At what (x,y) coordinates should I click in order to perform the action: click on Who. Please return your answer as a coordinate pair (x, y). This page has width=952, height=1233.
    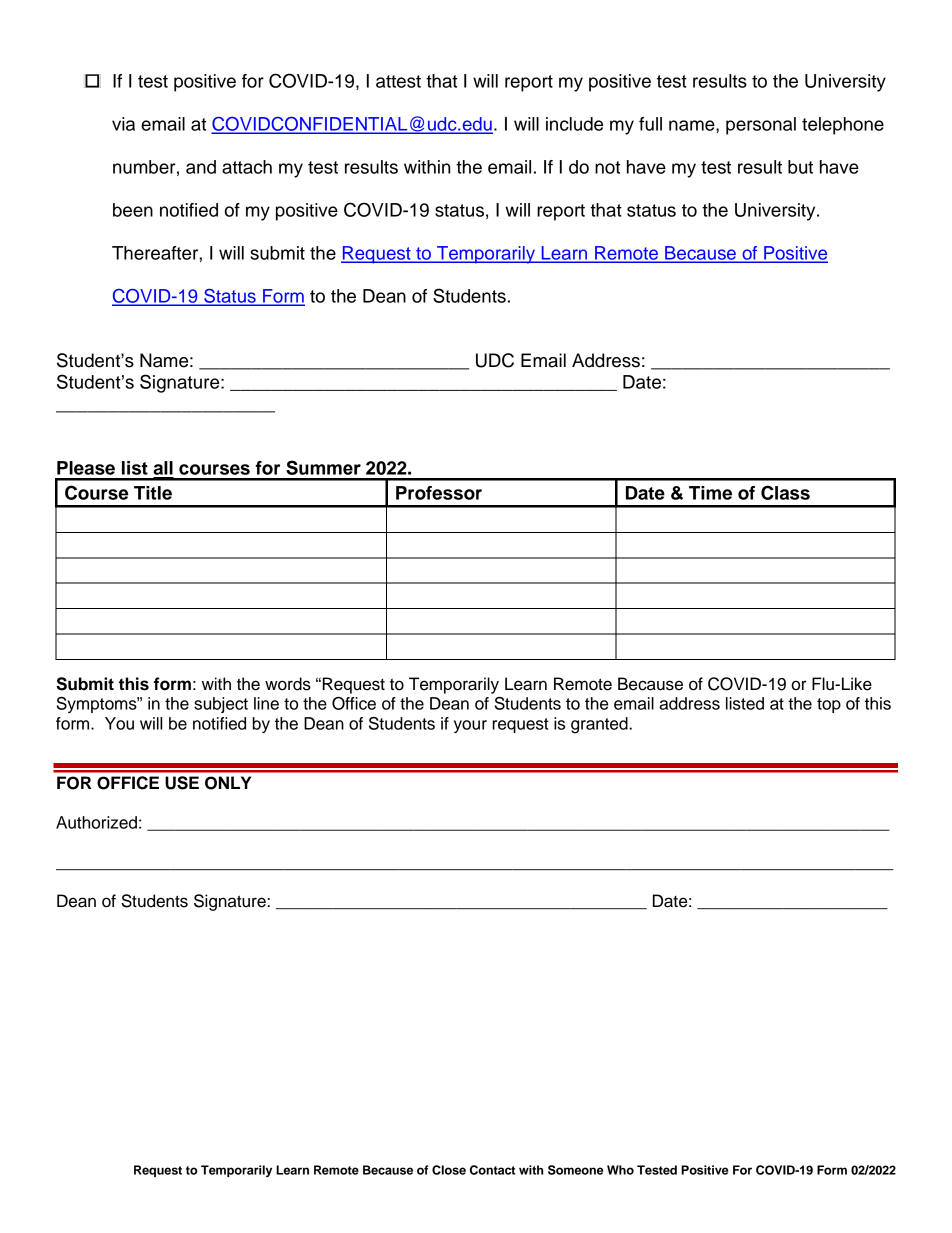
    Looking at the image, I should click on (620, 1170).
